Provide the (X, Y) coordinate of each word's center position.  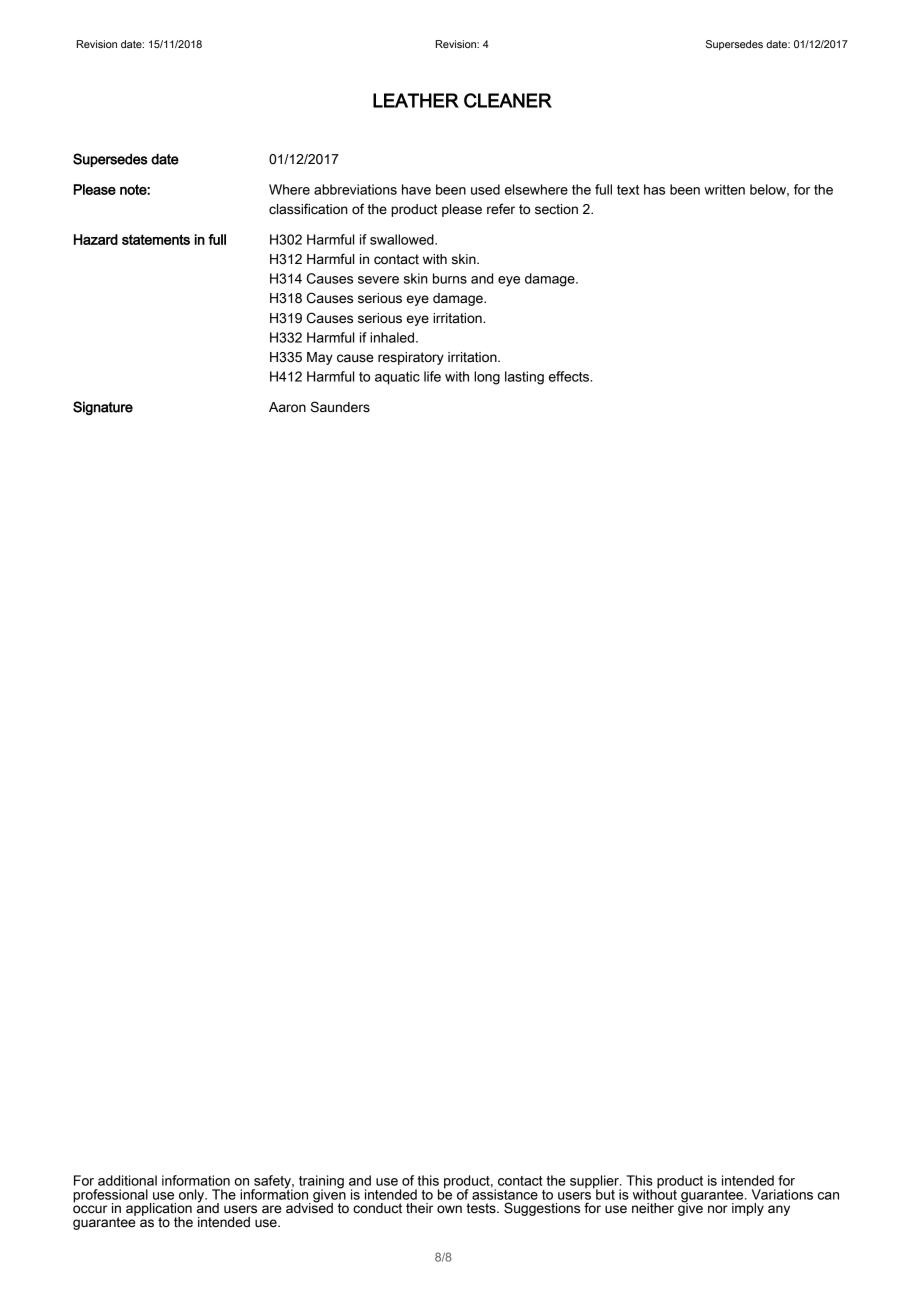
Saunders (340, 407)
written (724, 189)
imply (748, 1209)
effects (570, 376)
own (449, 1209)
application (159, 1210)
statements (156, 239)
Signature (103, 408)
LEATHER (416, 100)
